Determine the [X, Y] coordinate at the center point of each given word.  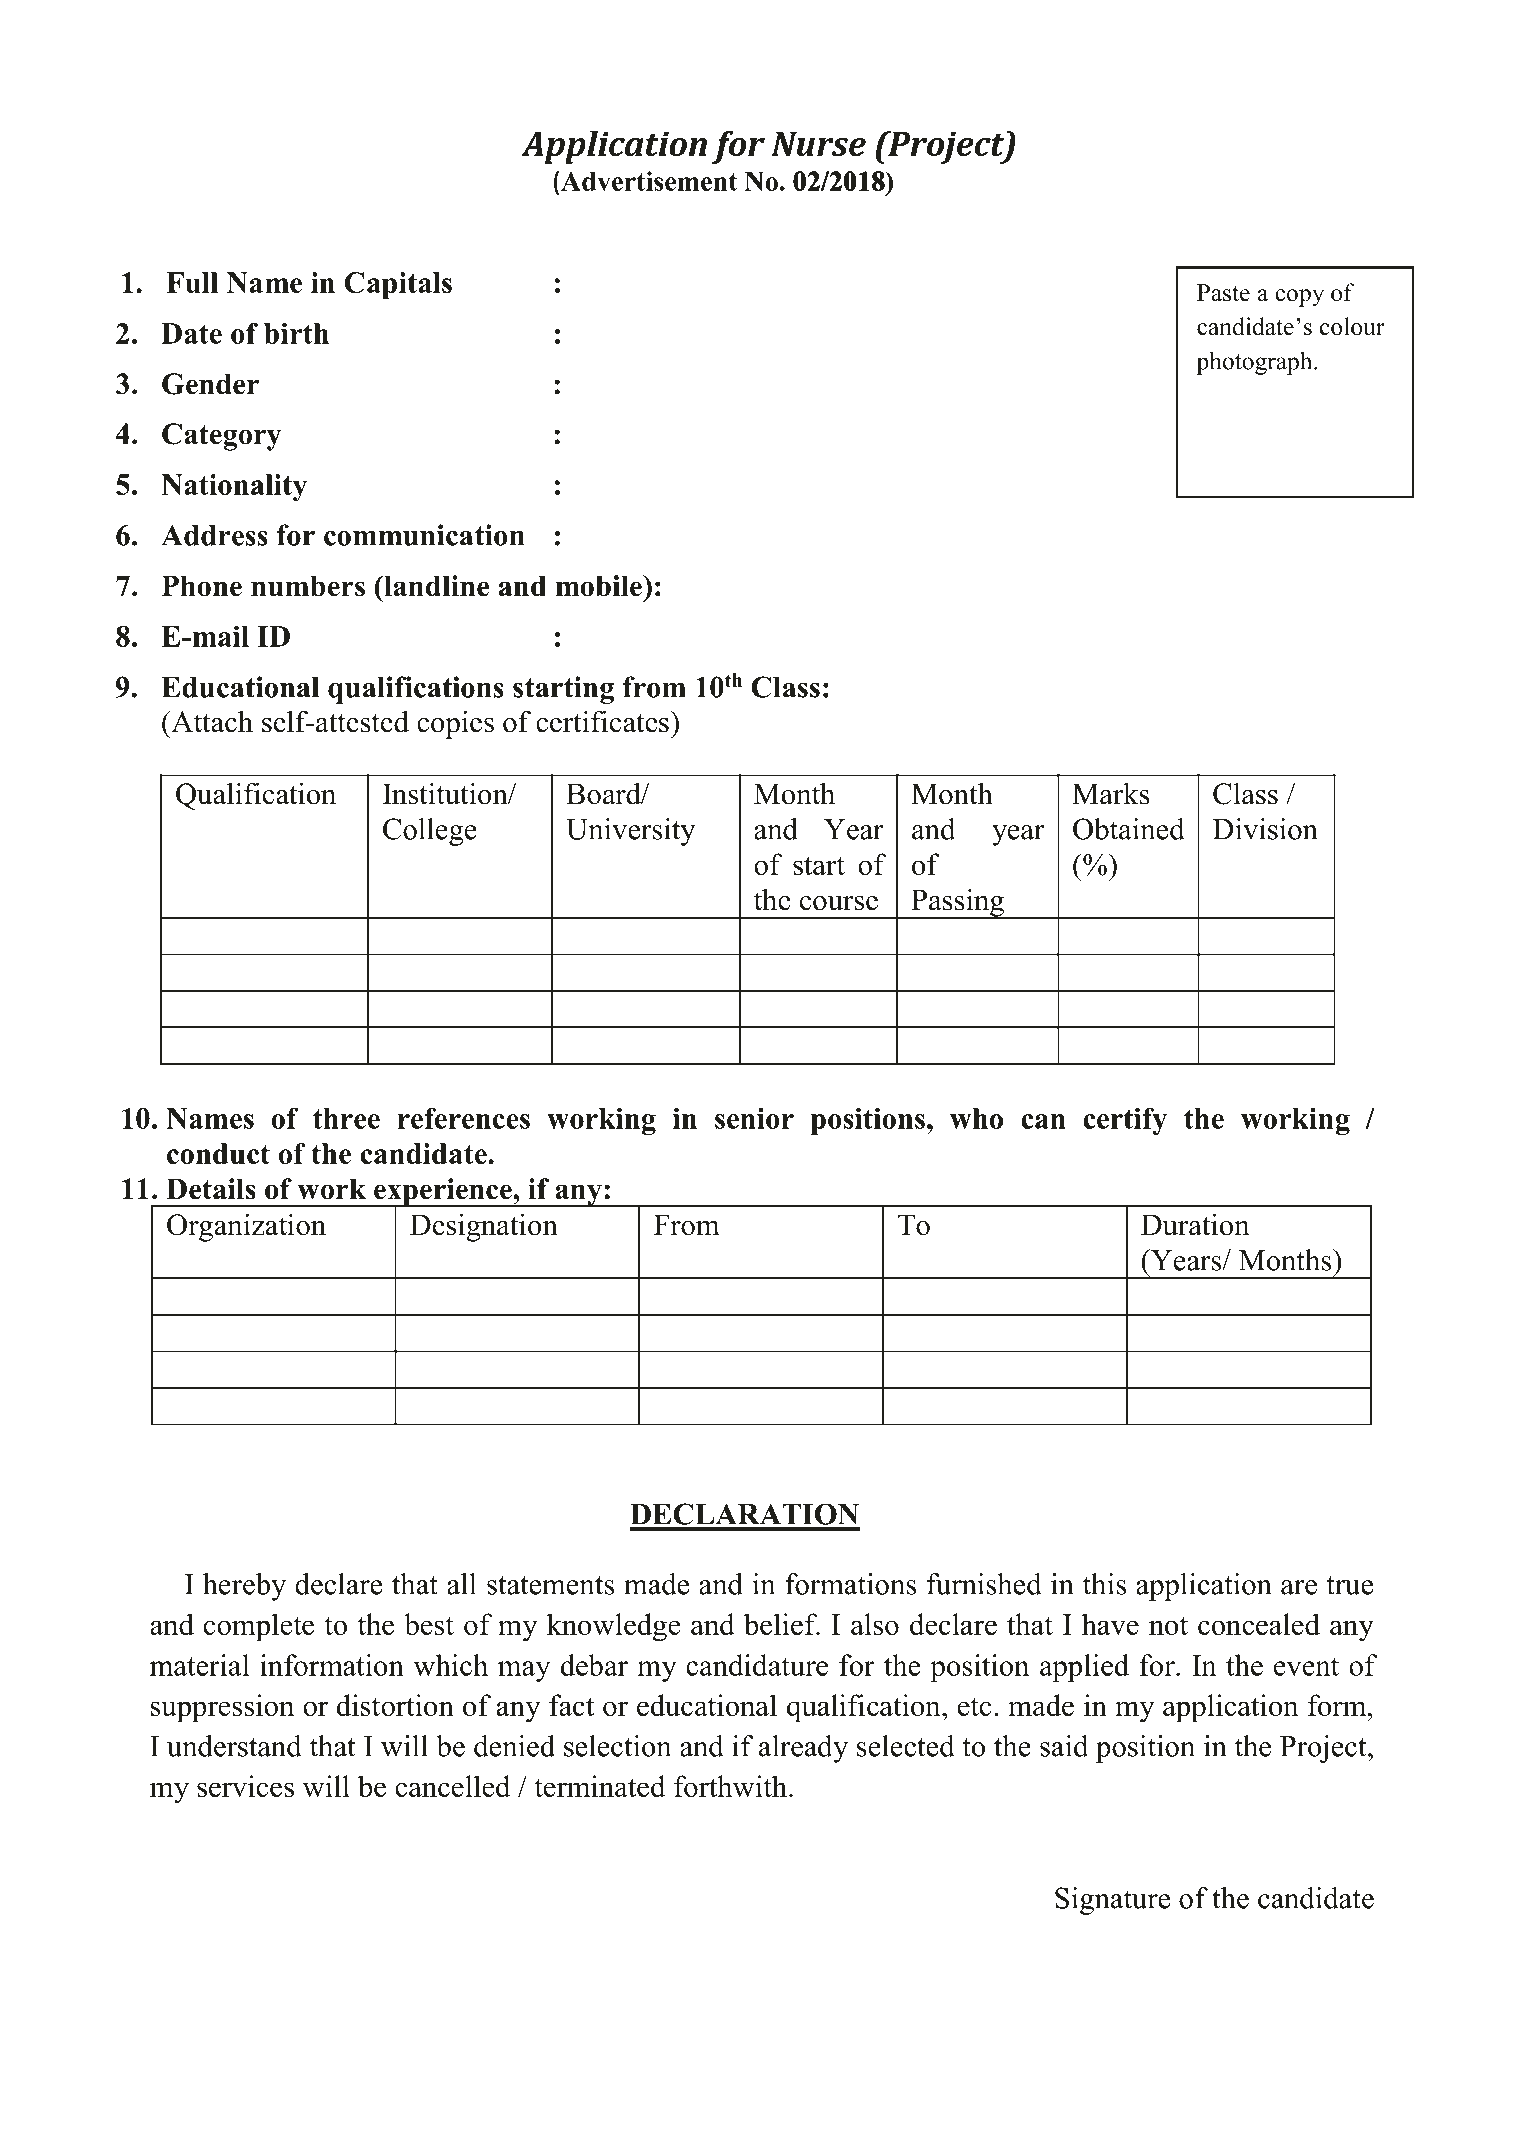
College [430, 832]
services [245, 1786]
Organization [246, 1227]
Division [1265, 829]
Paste [1223, 293]
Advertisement [649, 181]
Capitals [398, 286]
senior [754, 1118]
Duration [1195, 1224]
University [630, 832]
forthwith [730, 1786]
